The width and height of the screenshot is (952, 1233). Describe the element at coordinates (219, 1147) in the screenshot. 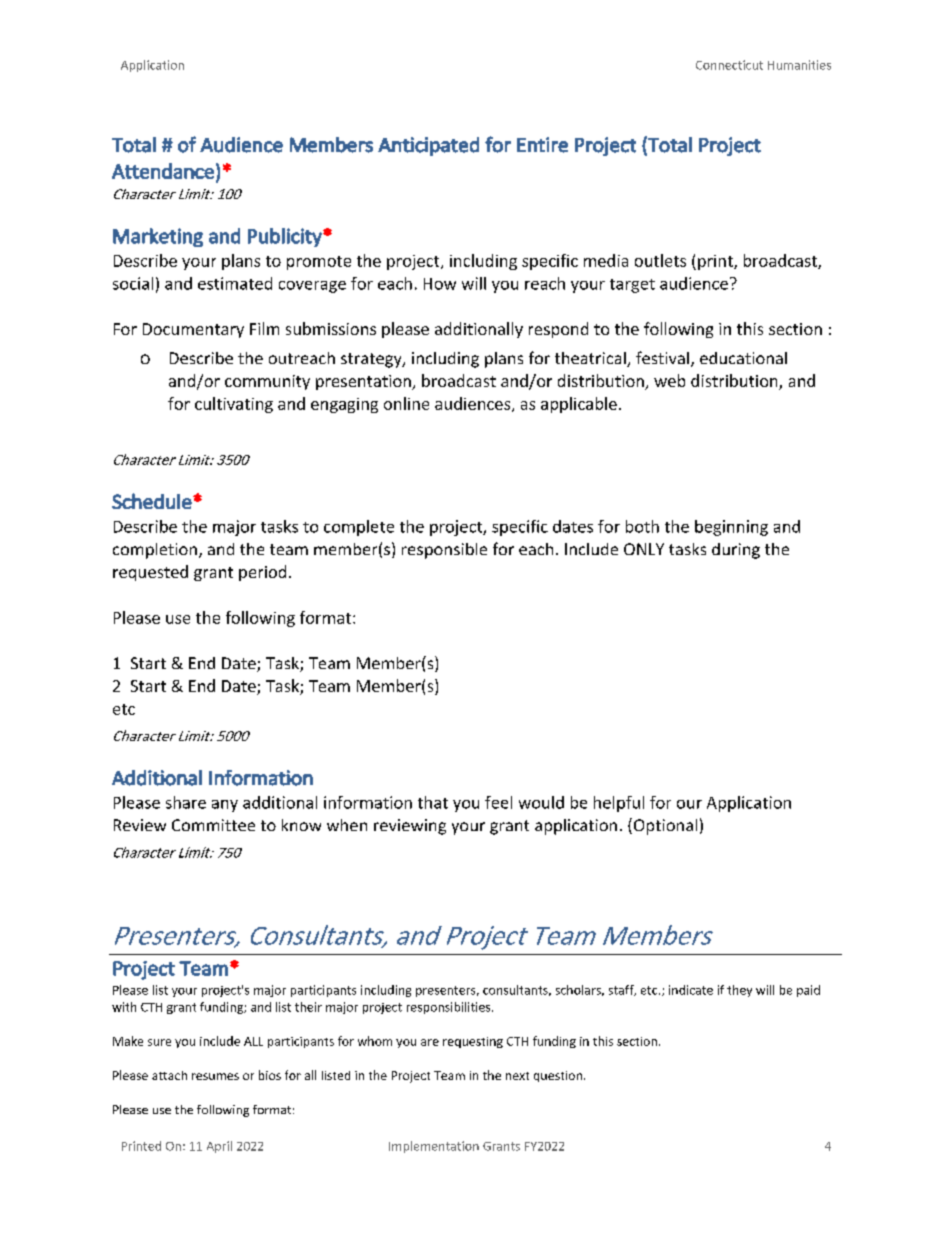

I see `April` at that location.
